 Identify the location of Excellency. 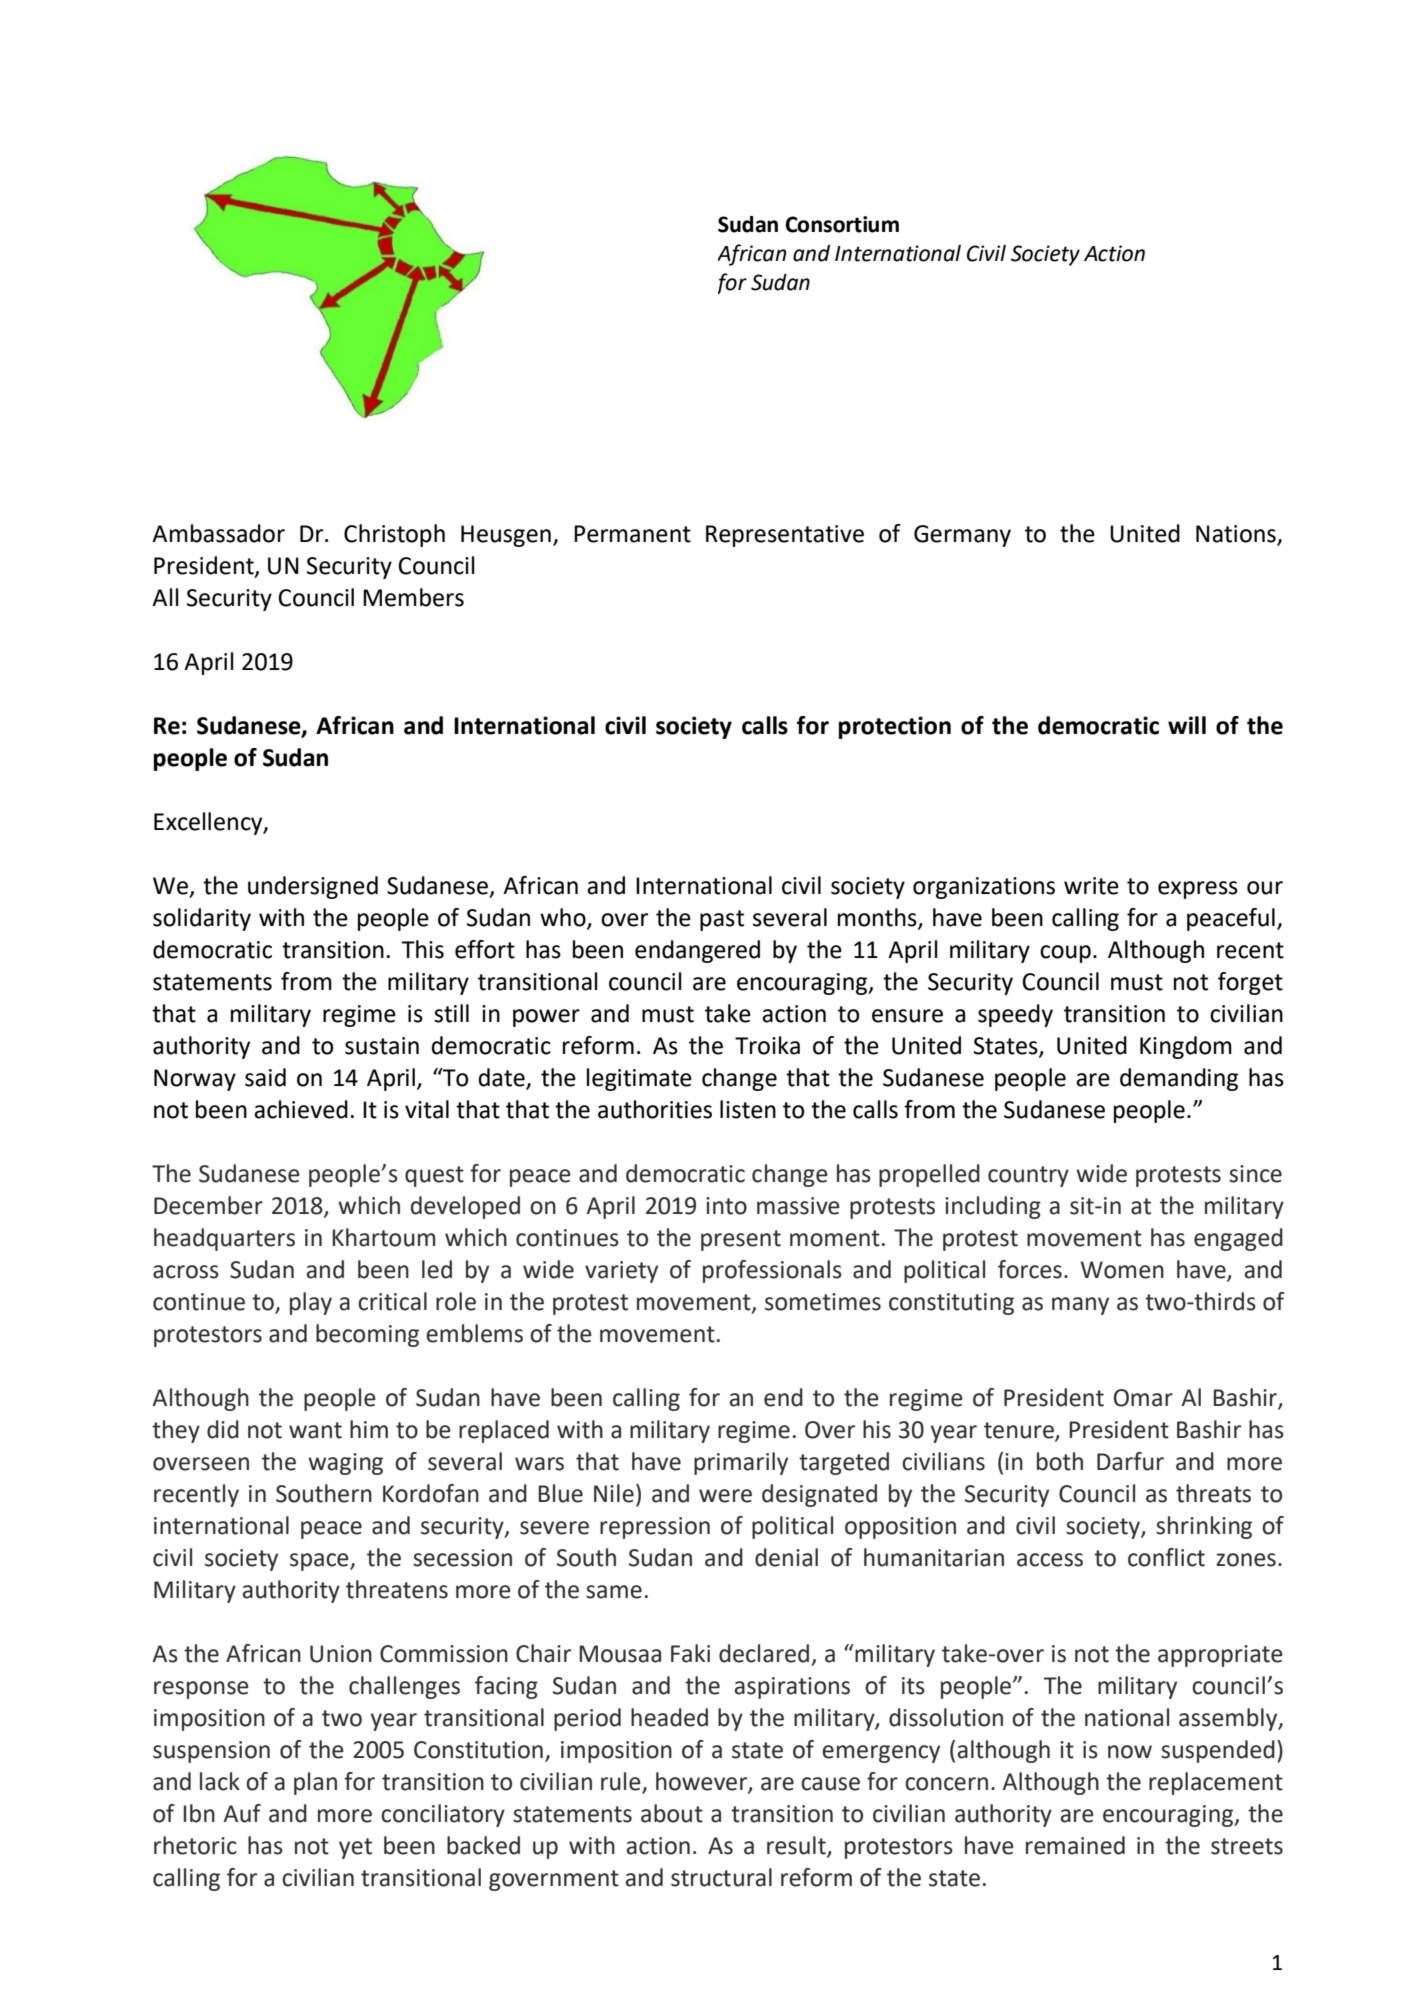
(209, 823).
